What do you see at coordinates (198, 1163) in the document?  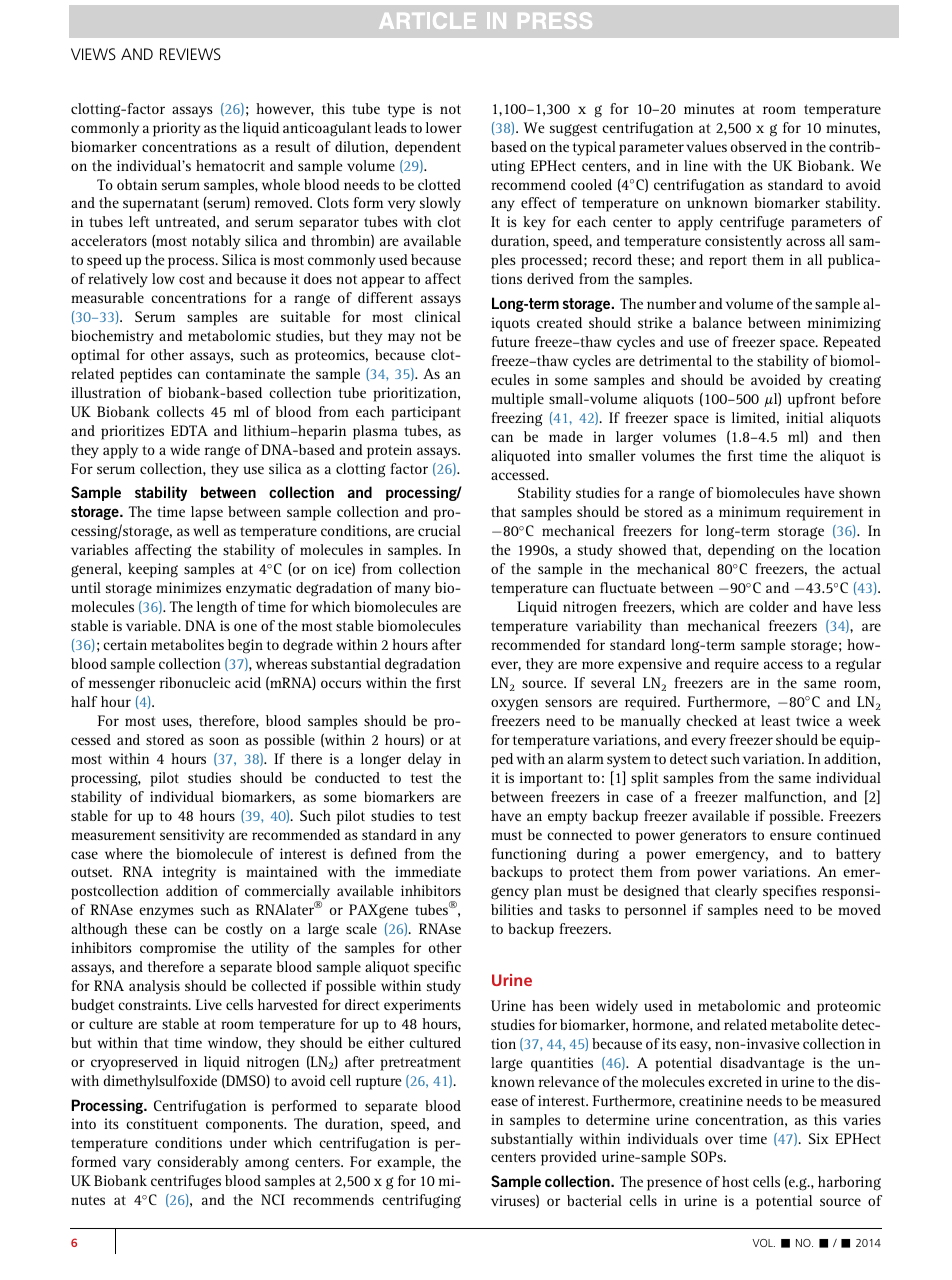 I see `considerably` at bounding box center [198, 1163].
